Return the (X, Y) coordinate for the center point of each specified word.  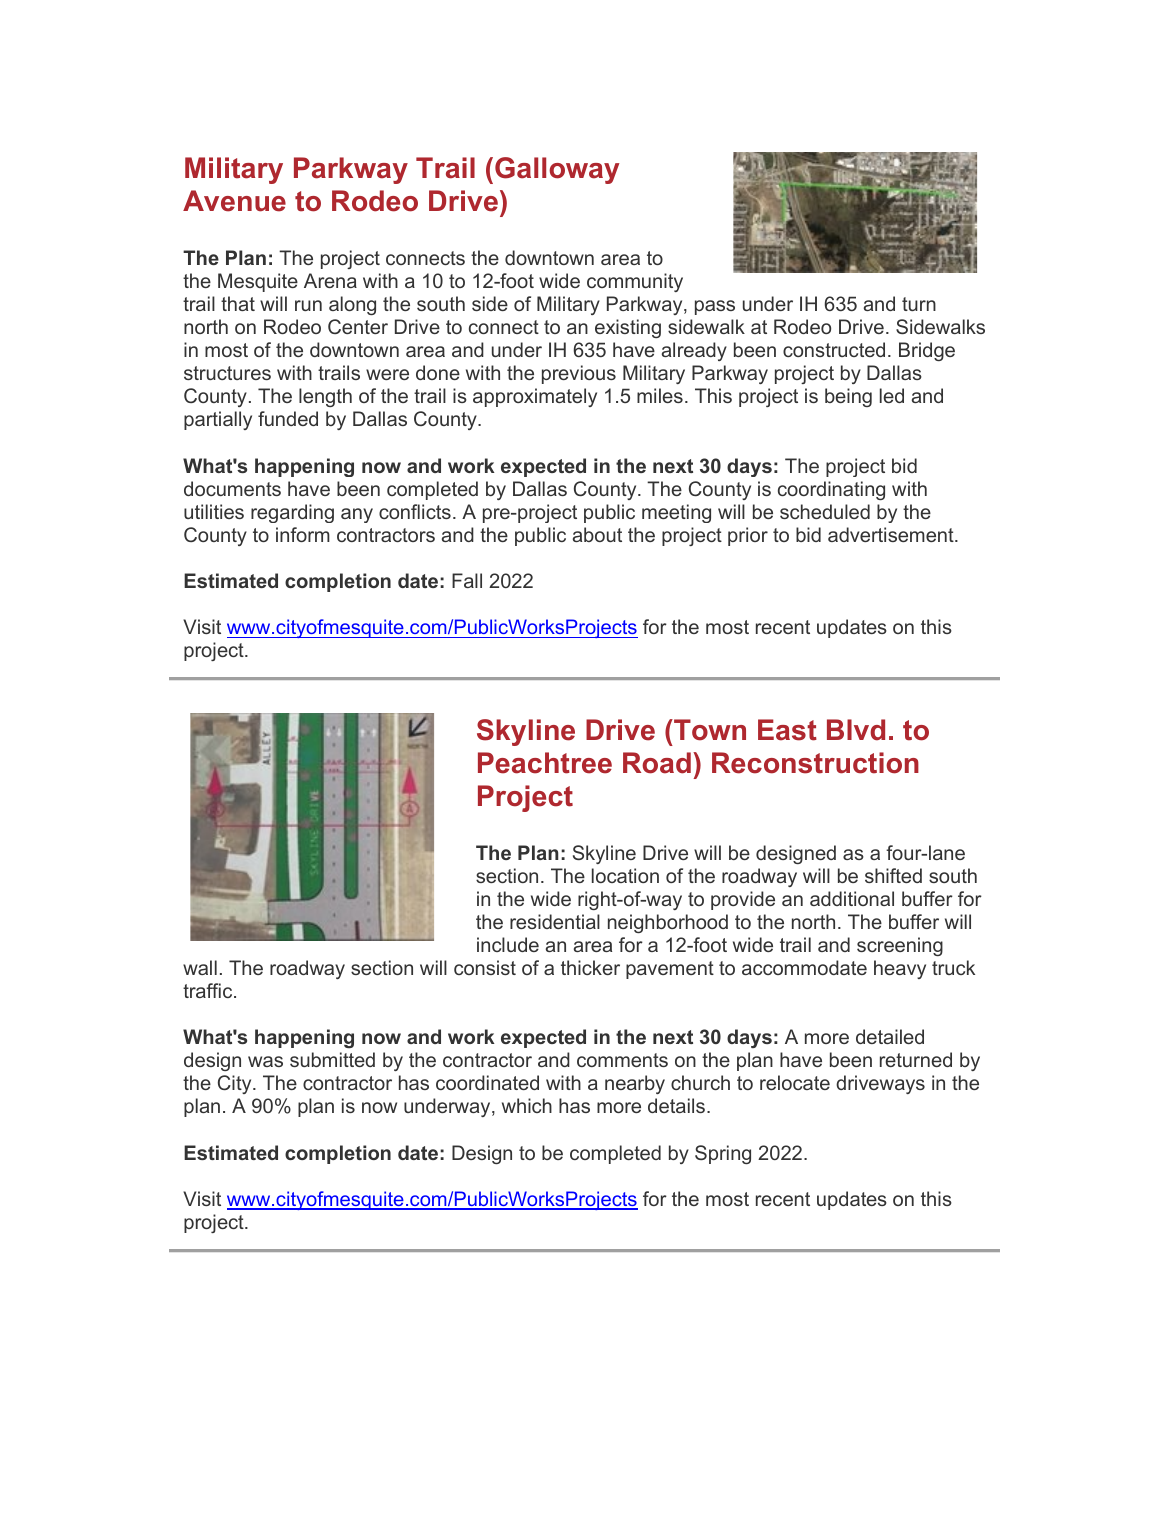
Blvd (856, 730)
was (265, 1061)
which (527, 1105)
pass (715, 307)
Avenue (234, 201)
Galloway (557, 170)
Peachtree (545, 763)
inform (303, 534)
